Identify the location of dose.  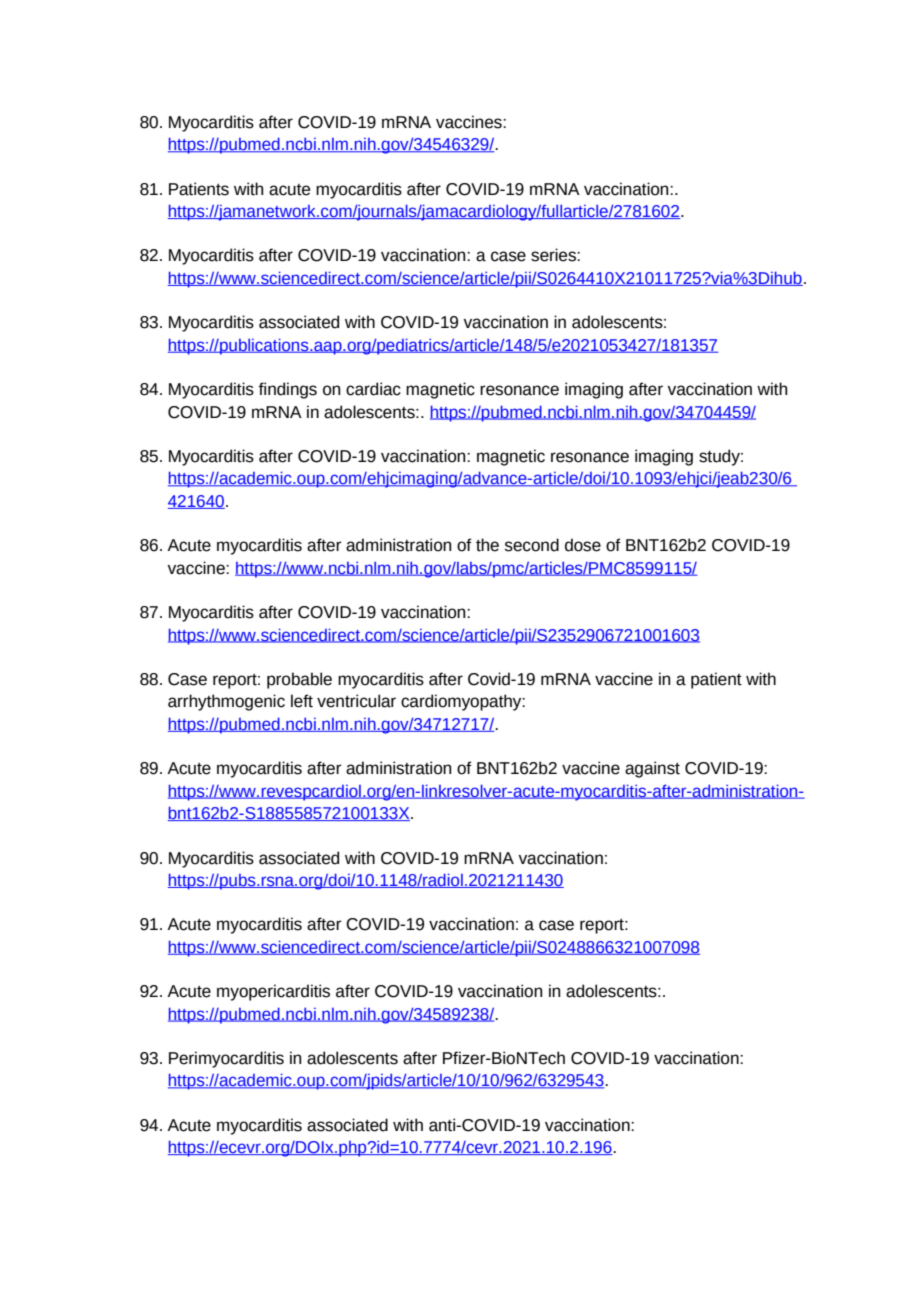
(583, 545).
